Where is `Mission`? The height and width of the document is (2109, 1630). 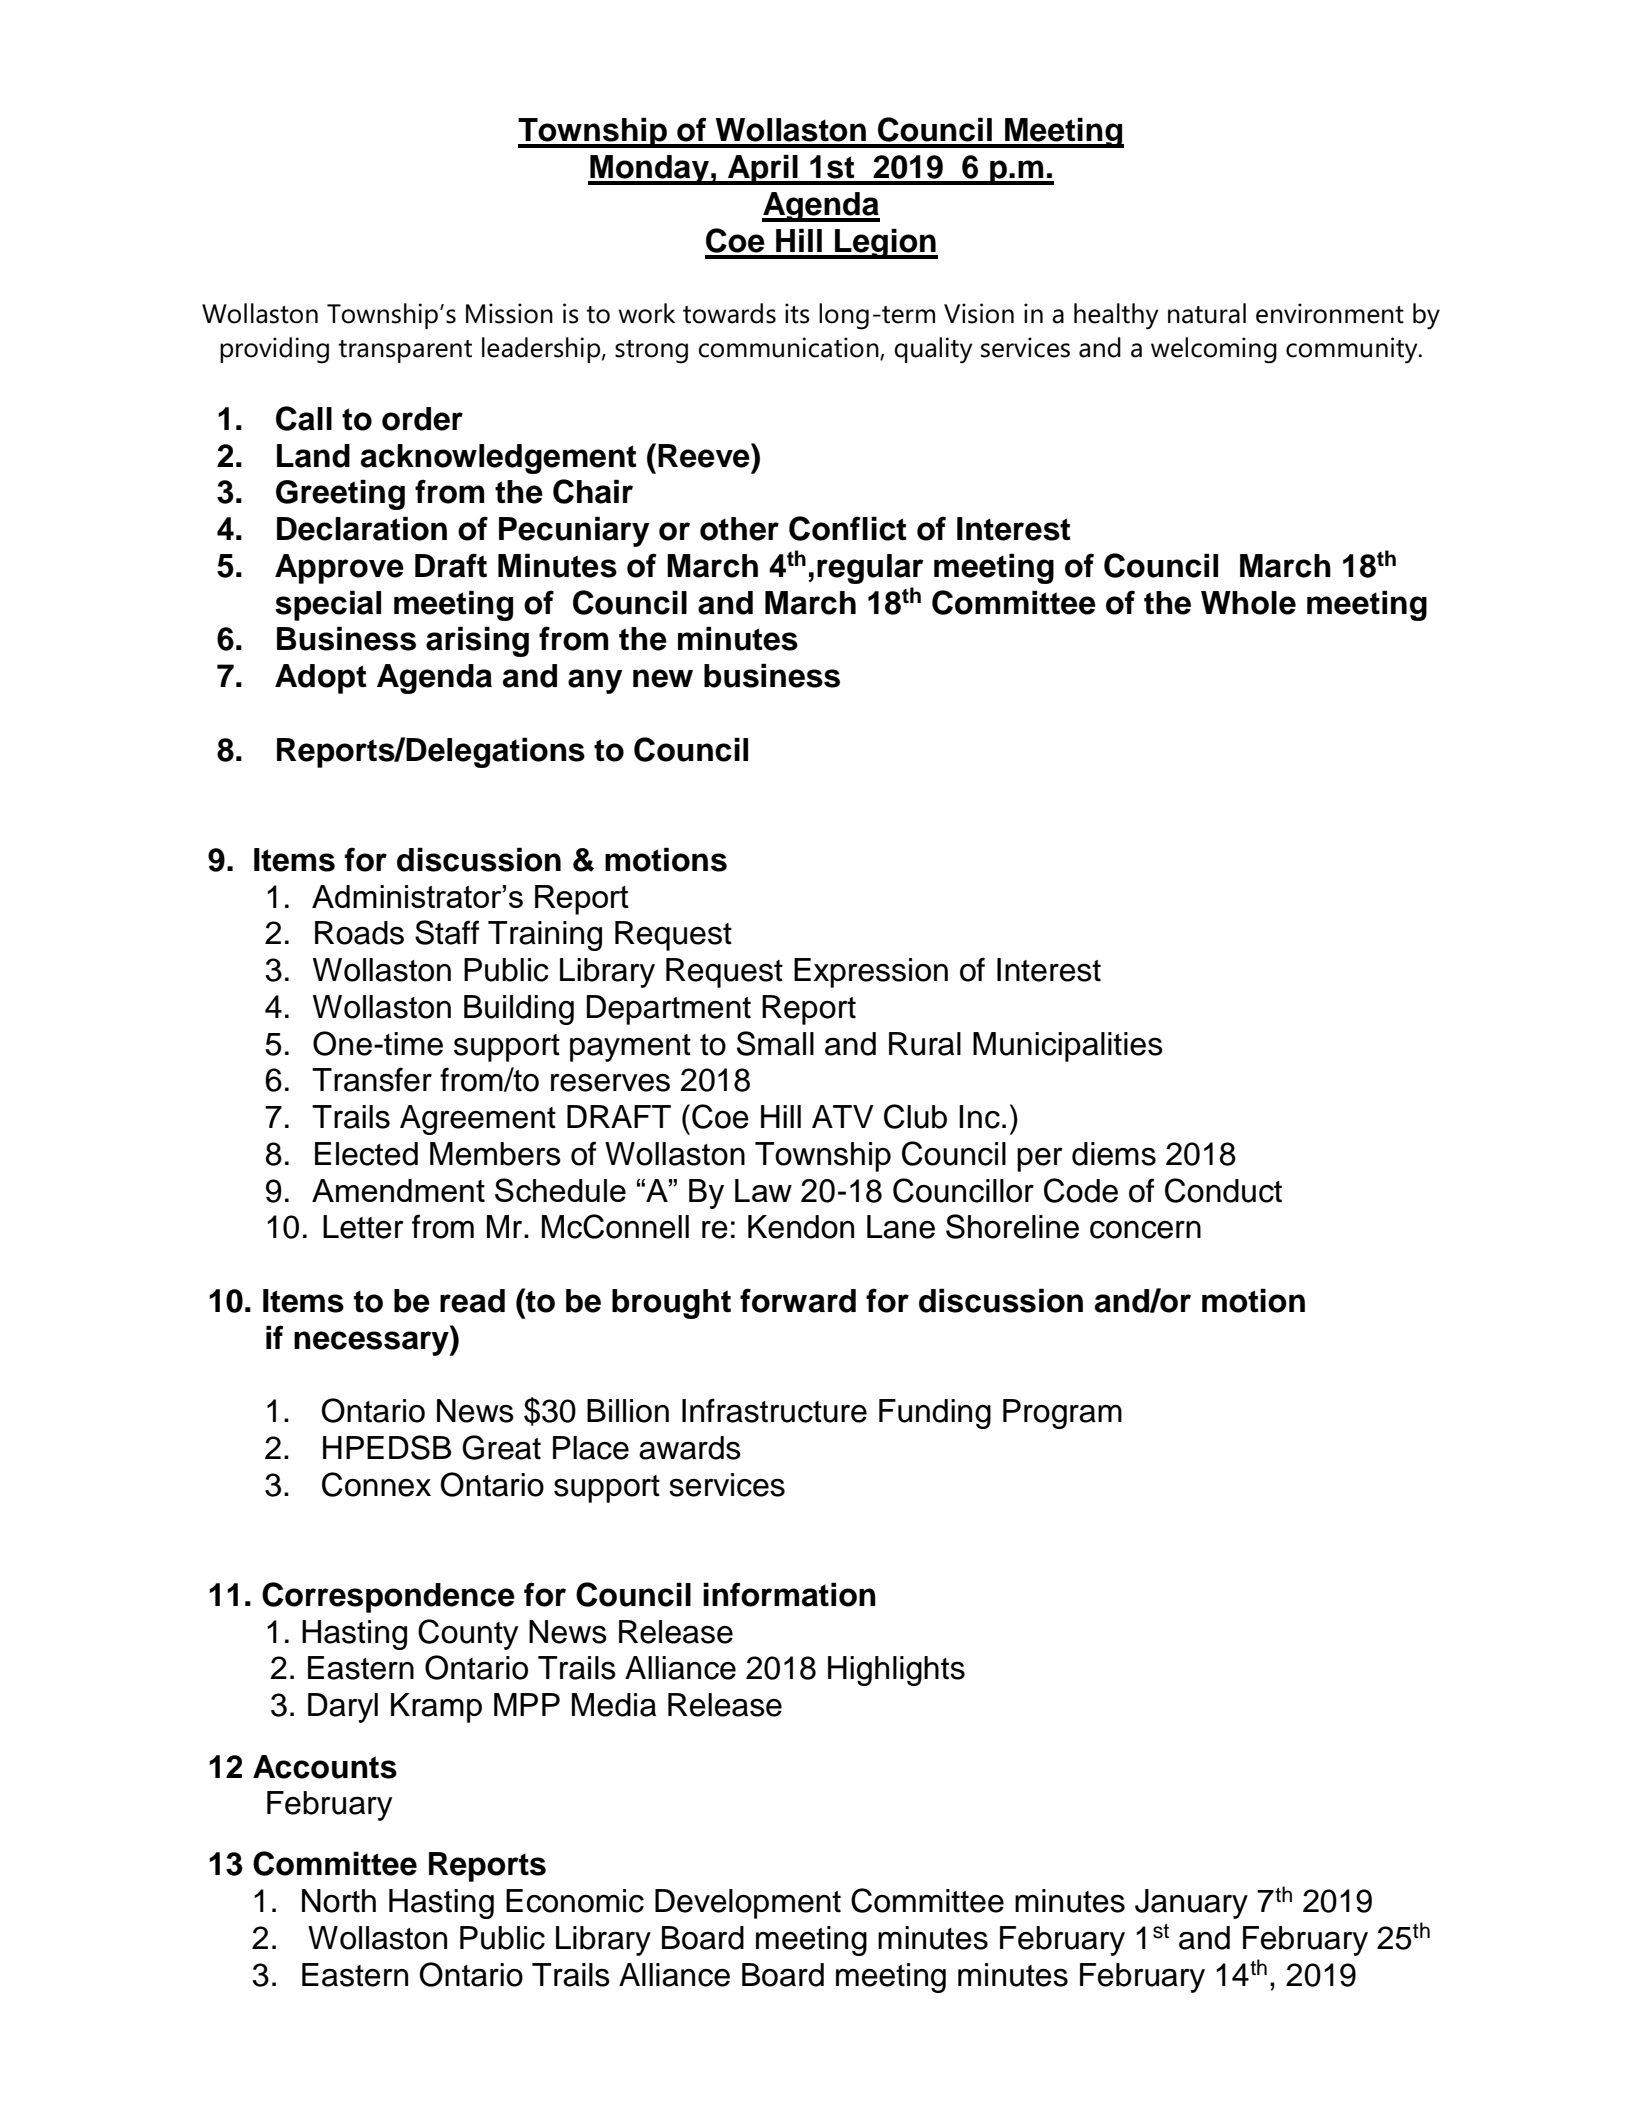 Mission is located at coordinates (509, 313).
